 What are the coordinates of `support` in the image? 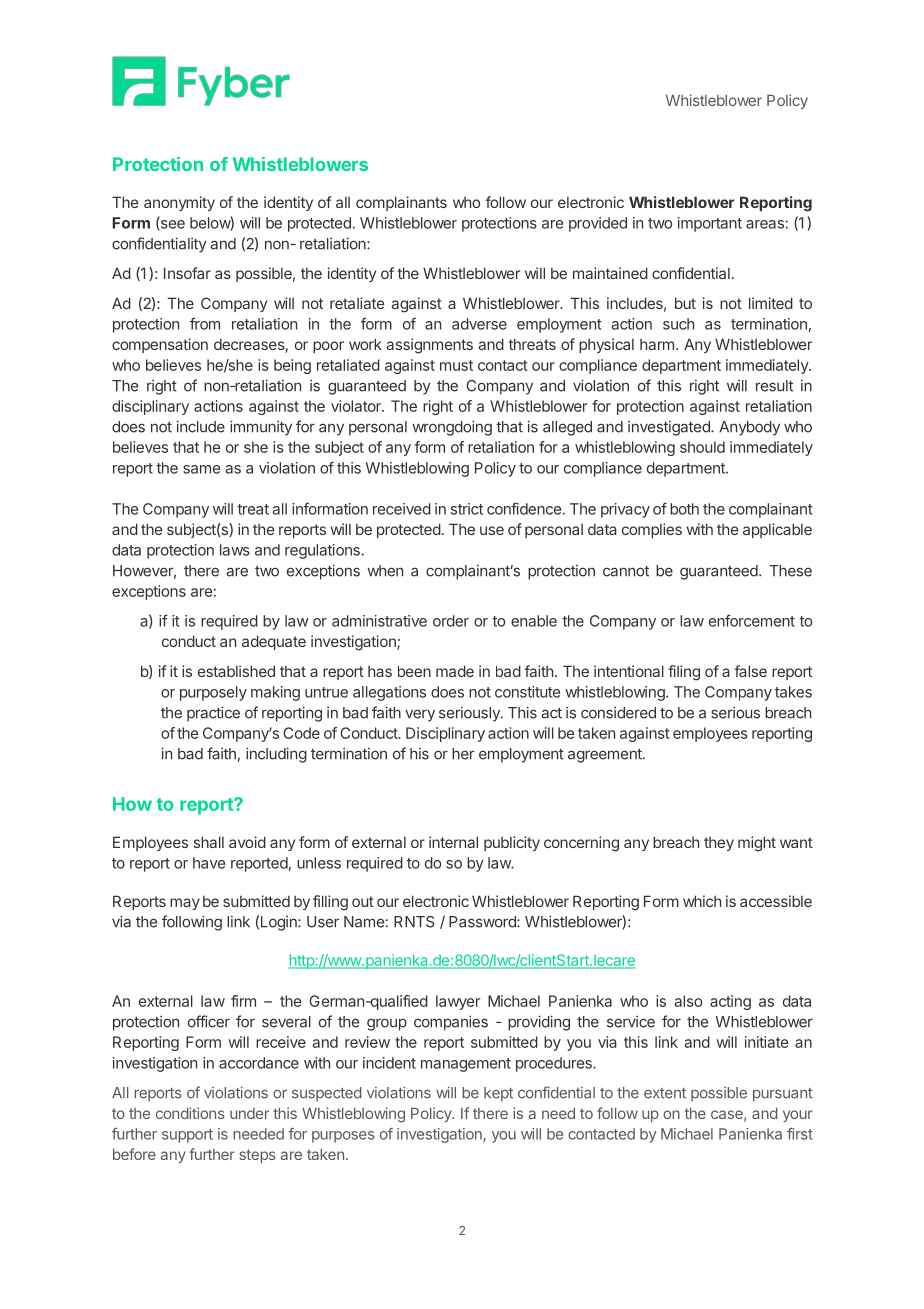 It's located at (187, 1136).
